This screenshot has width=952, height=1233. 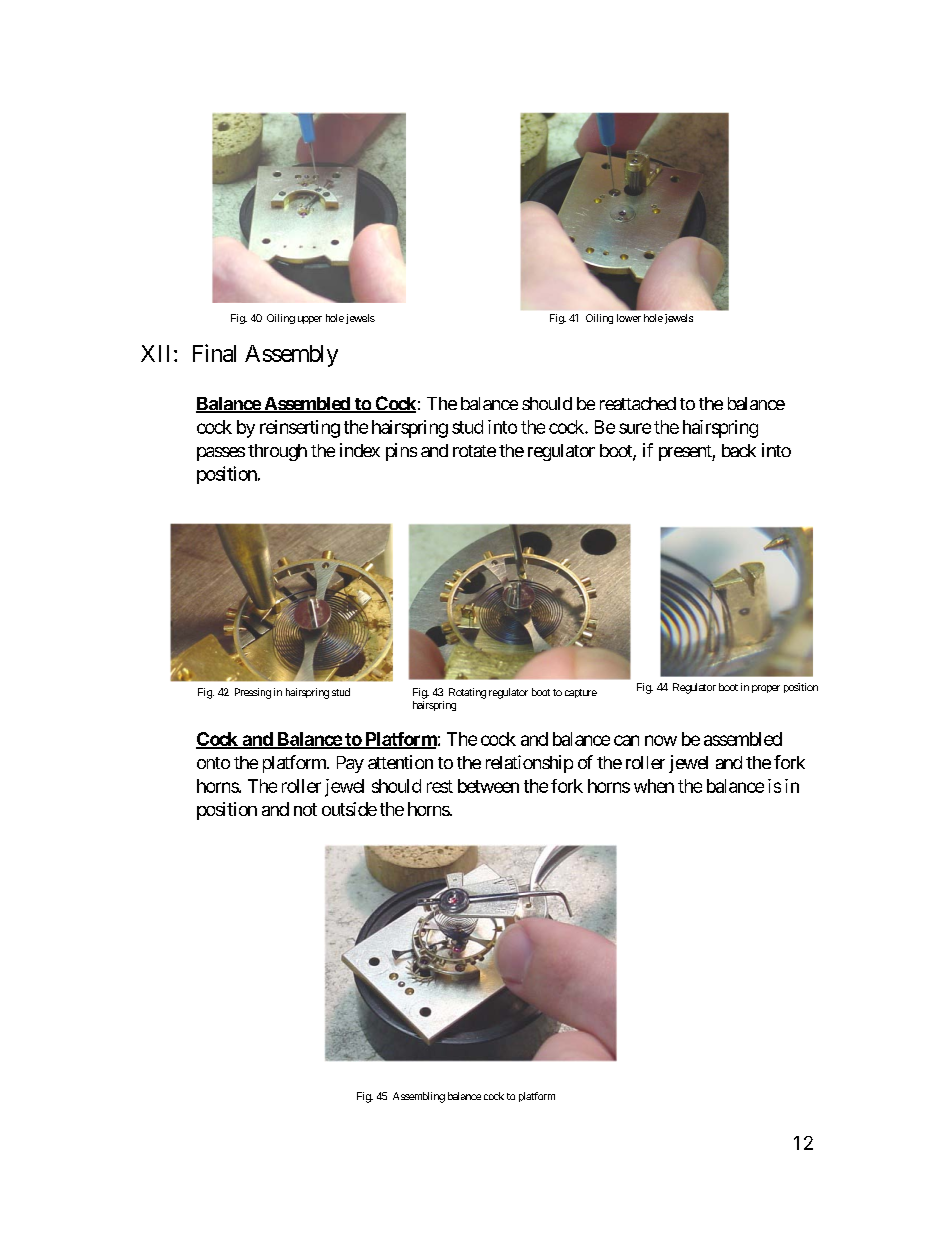 What do you see at coordinates (253, 693) in the screenshot?
I see `Pressing` at bounding box center [253, 693].
